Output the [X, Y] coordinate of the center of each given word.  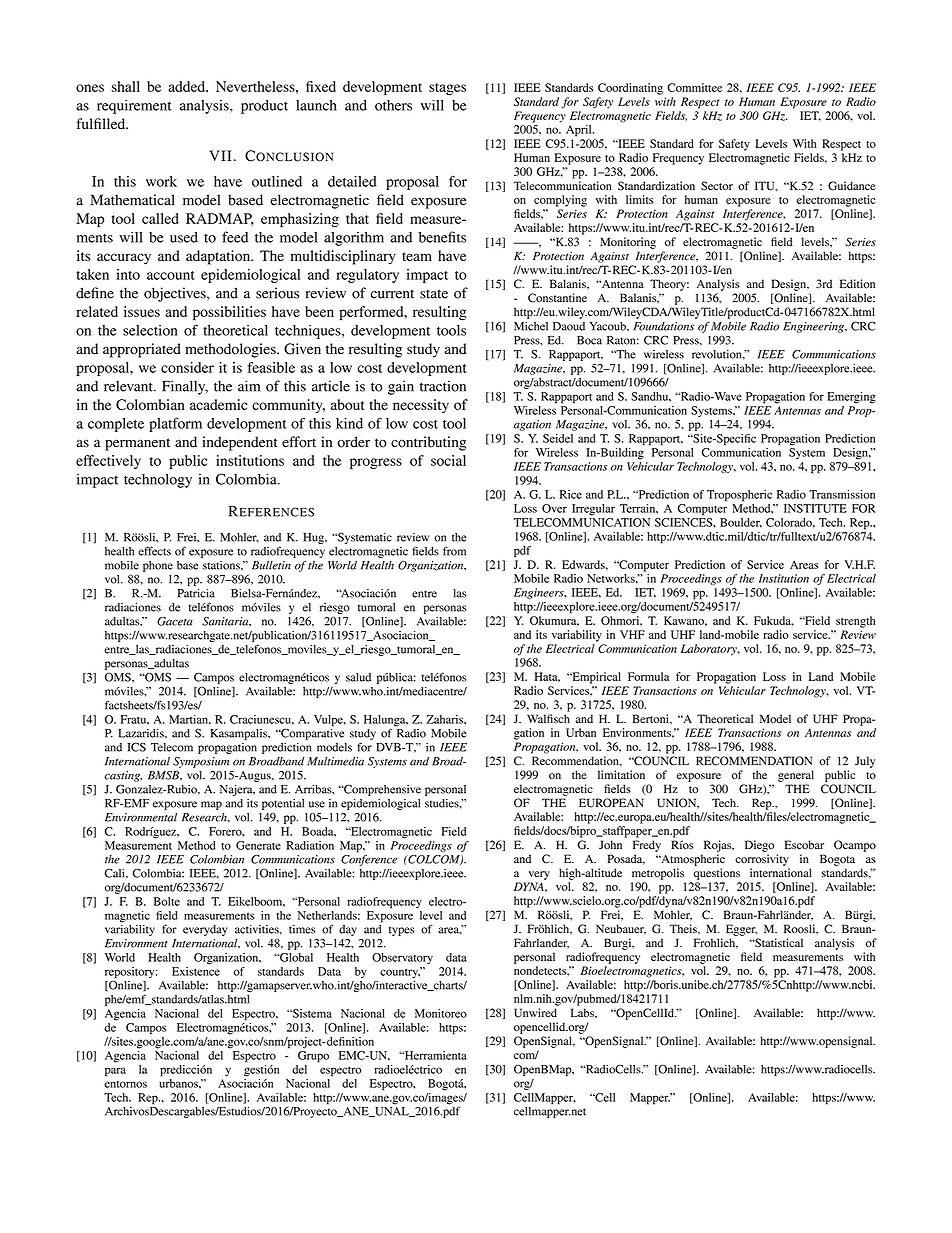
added [188, 86]
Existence [196, 970]
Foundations [663, 326]
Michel [531, 326]
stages [447, 89]
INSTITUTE [815, 508]
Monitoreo [441, 1013]
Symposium [201, 762]
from [454, 551]
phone [158, 566]
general [796, 776]
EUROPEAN [611, 803]
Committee [694, 87]
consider [187, 367]
